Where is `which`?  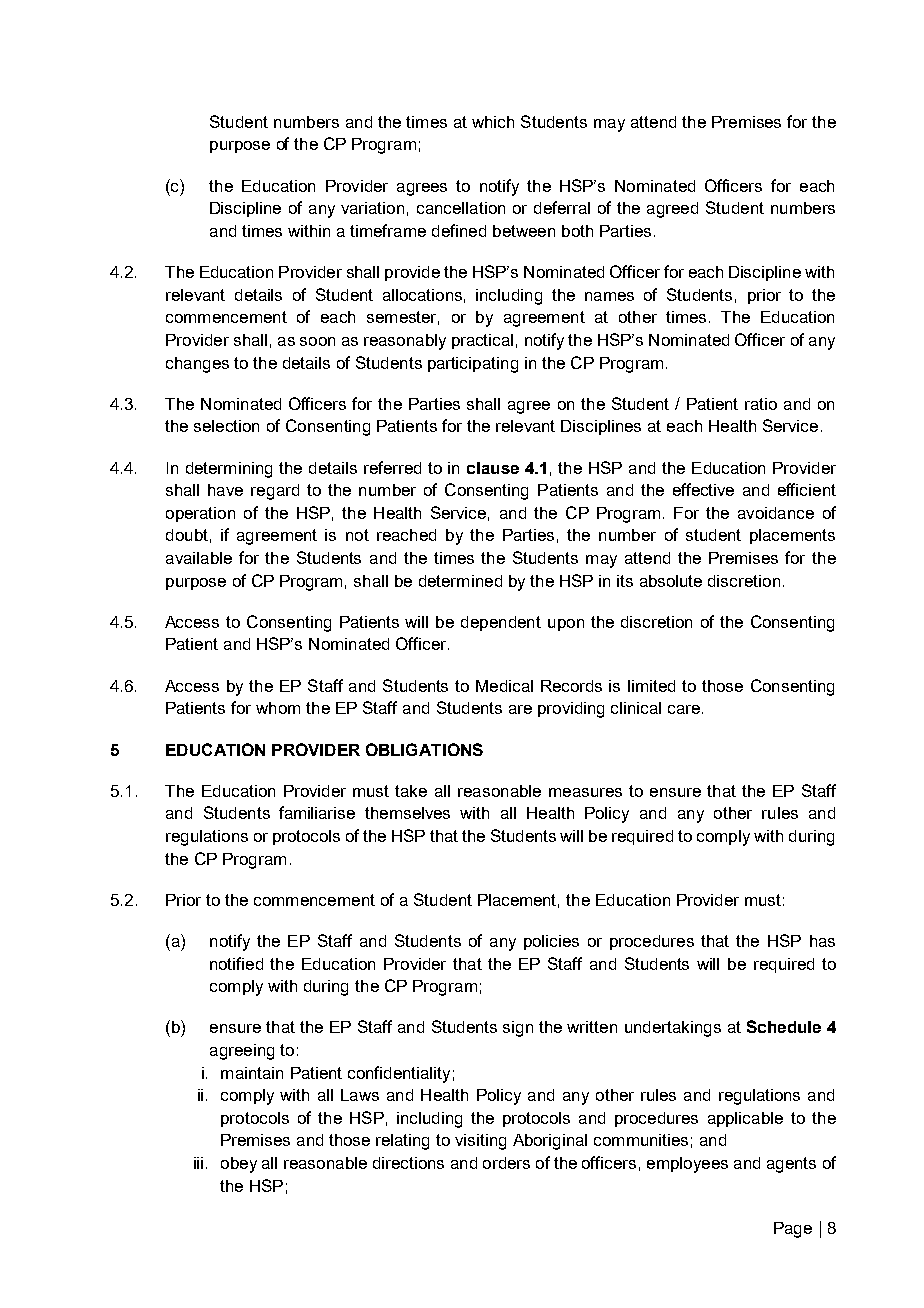 which is located at coordinates (493, 122).
